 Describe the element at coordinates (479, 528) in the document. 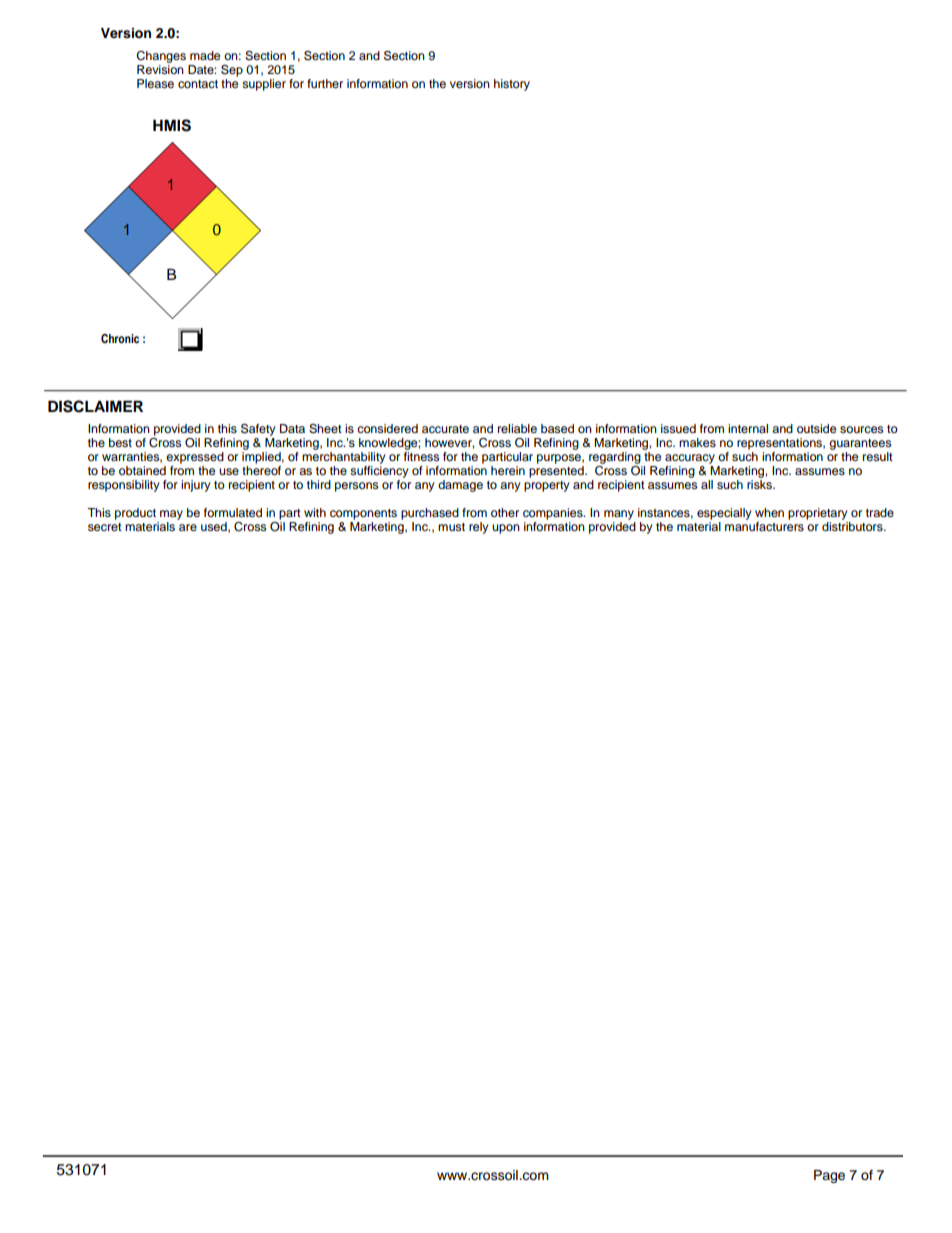

I see `rely` at that location.
